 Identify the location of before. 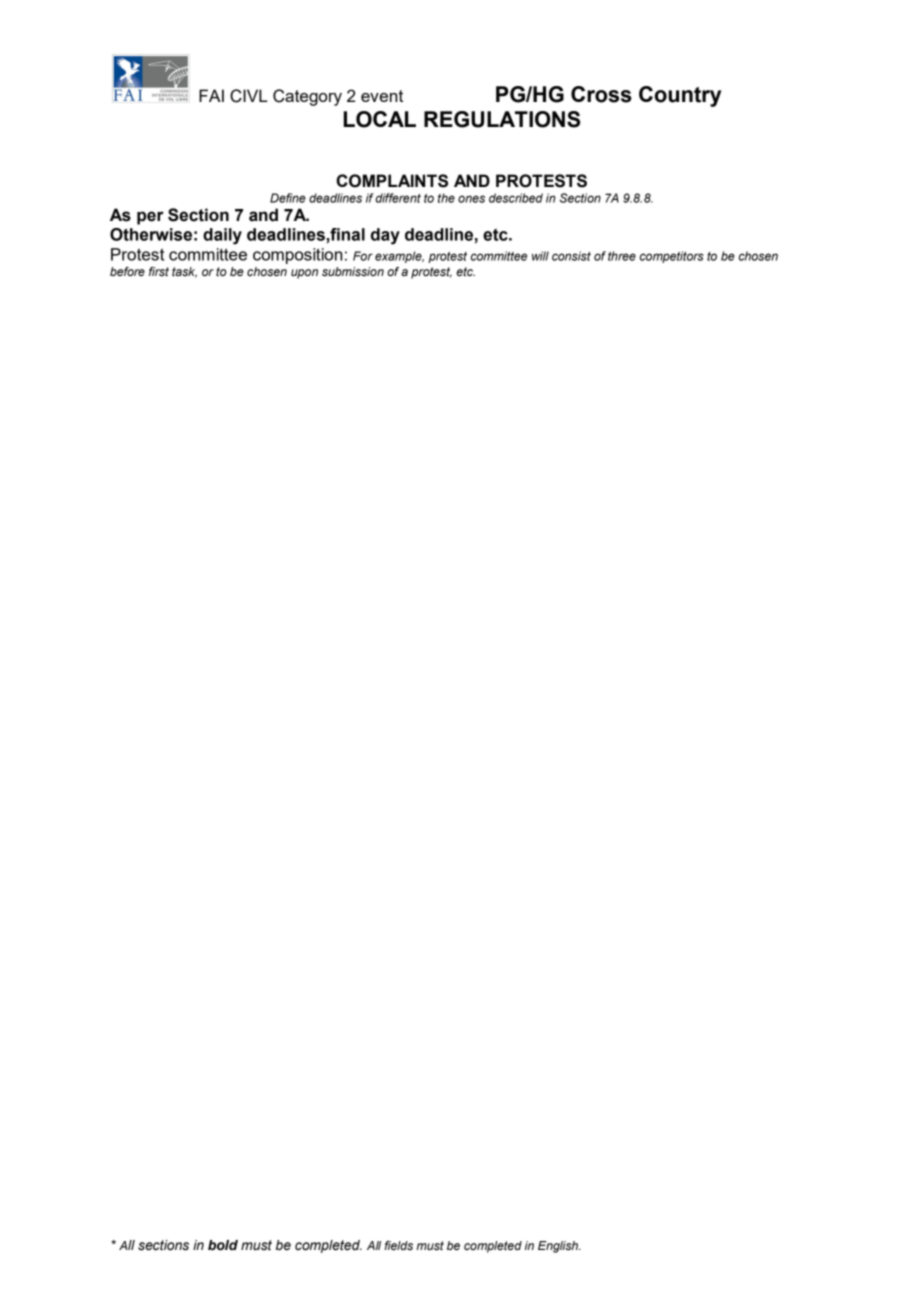
(127, 271).
